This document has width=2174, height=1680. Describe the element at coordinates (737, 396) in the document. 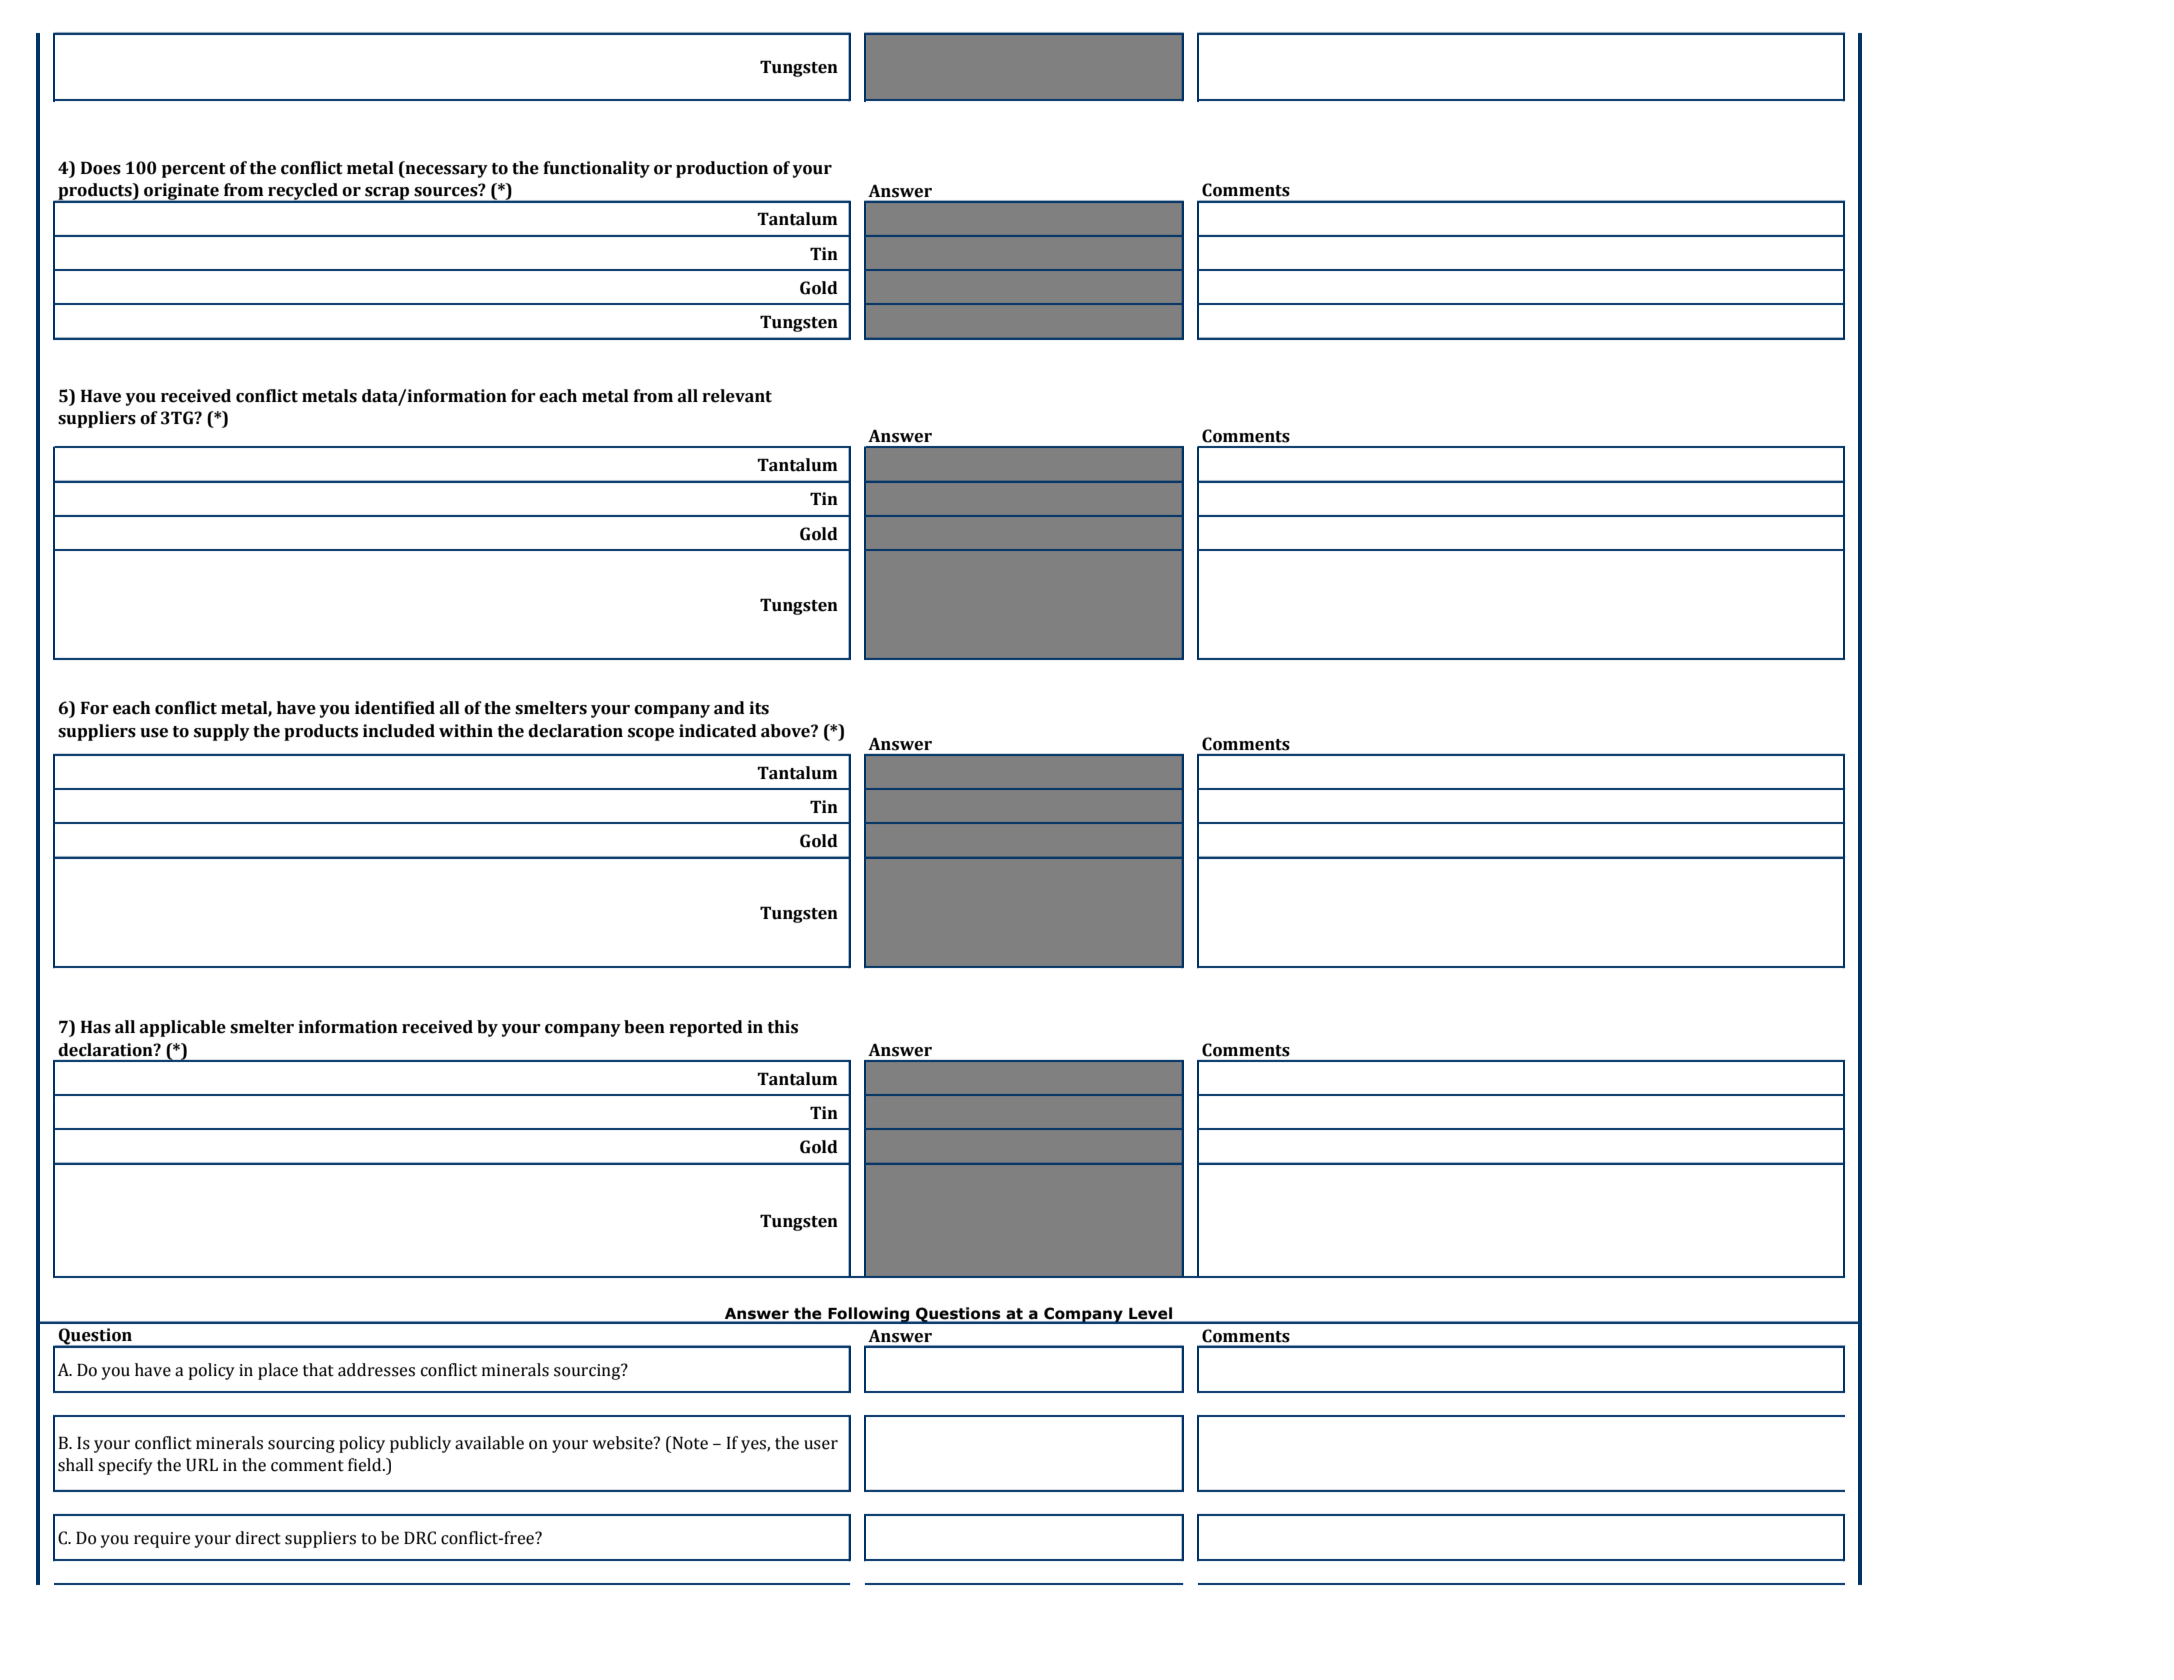

I see `relevant` at that location.
